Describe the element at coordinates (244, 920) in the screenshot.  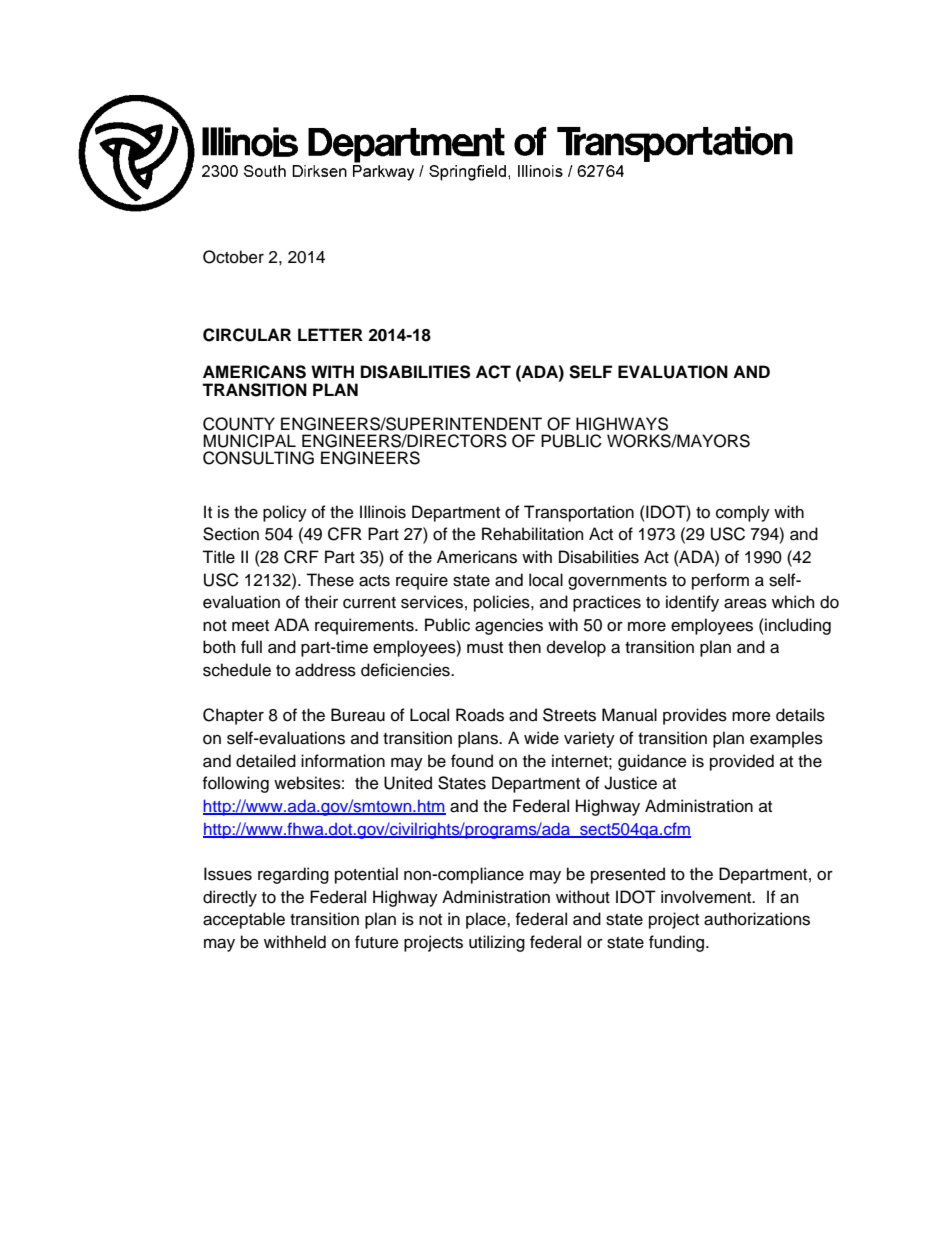
I see `acceptable` at that location.
